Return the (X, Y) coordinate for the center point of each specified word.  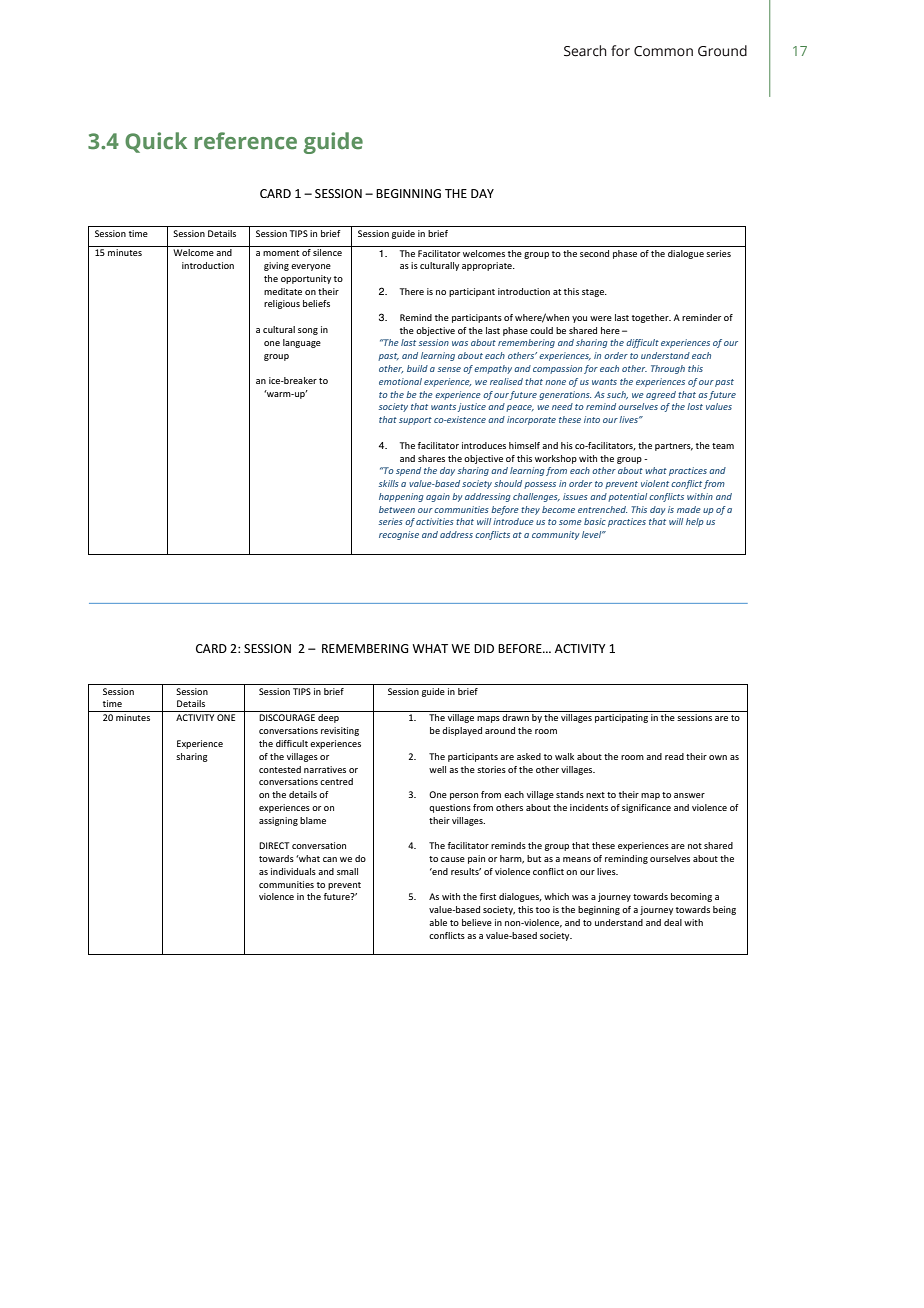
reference (245, 141)
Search (585, 51)
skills (389, 483)
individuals (293, 871)
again (438, 497)
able (438, 922)
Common (663, 51)
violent (655, 483)
